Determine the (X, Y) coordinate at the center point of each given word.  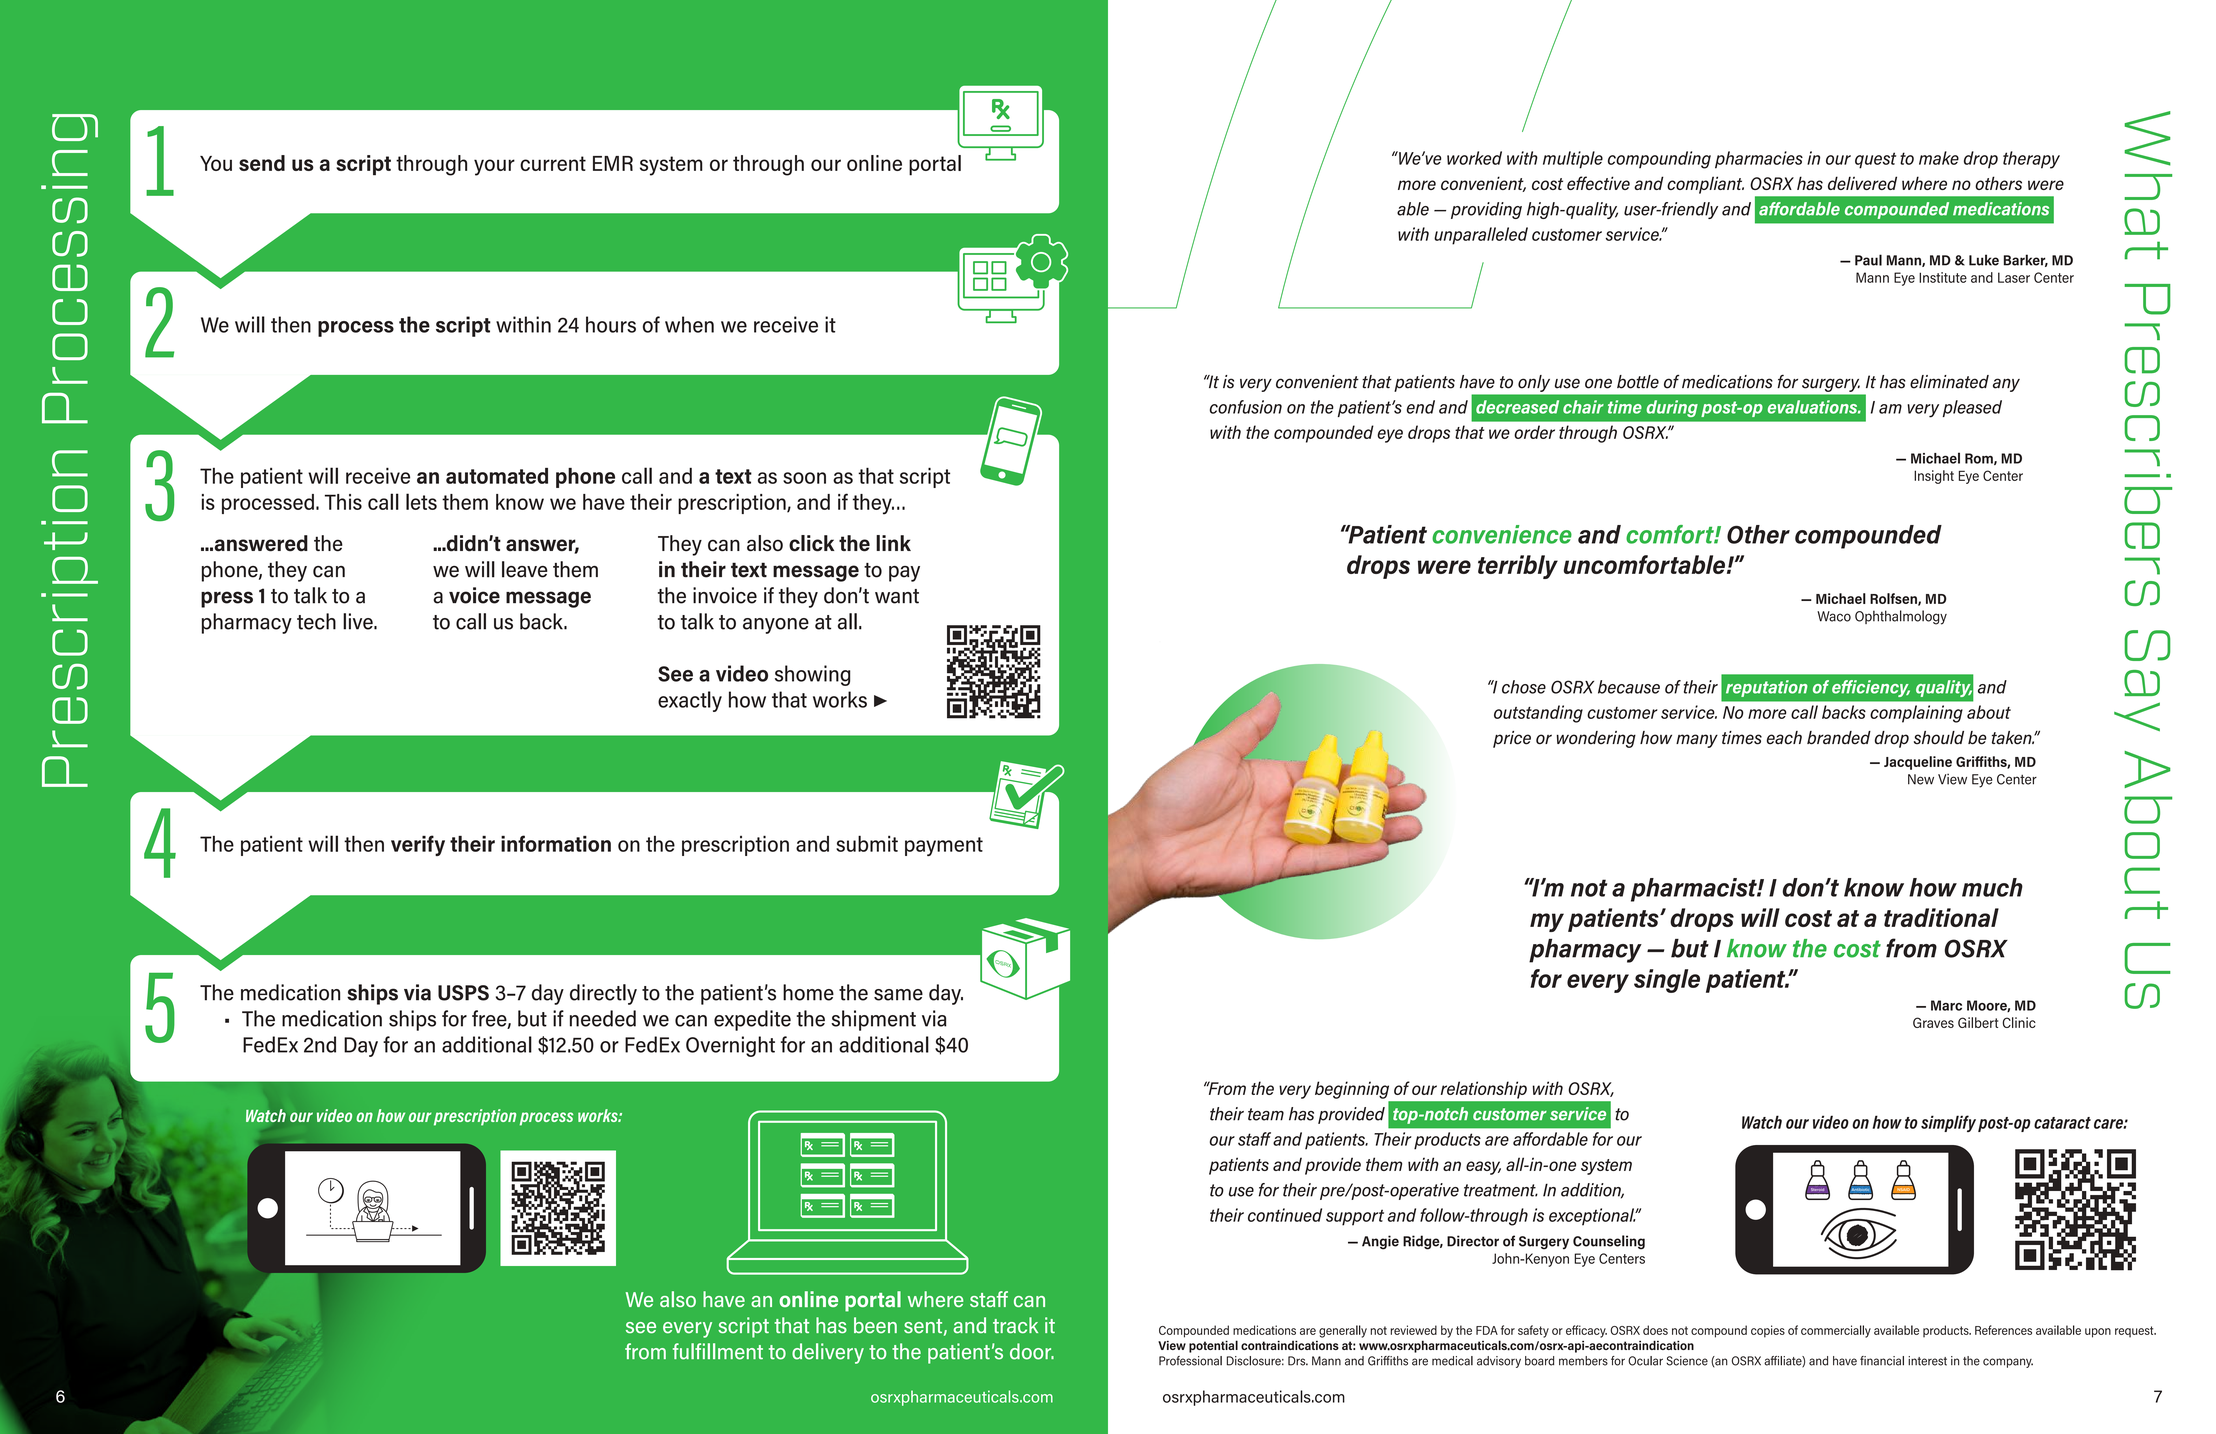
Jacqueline (1918, 763)
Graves (1933, 1022)
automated (497, 476)
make (1939, 158)
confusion (1246, 407)
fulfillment (718, 1351)
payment (944, 846)
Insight (1934, 477)
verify (418, 845)
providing (1486, 210)
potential (1213, 1346)
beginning (1352, 1090)
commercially (1836, 1331)
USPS (463, 993)
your (494, 167)
